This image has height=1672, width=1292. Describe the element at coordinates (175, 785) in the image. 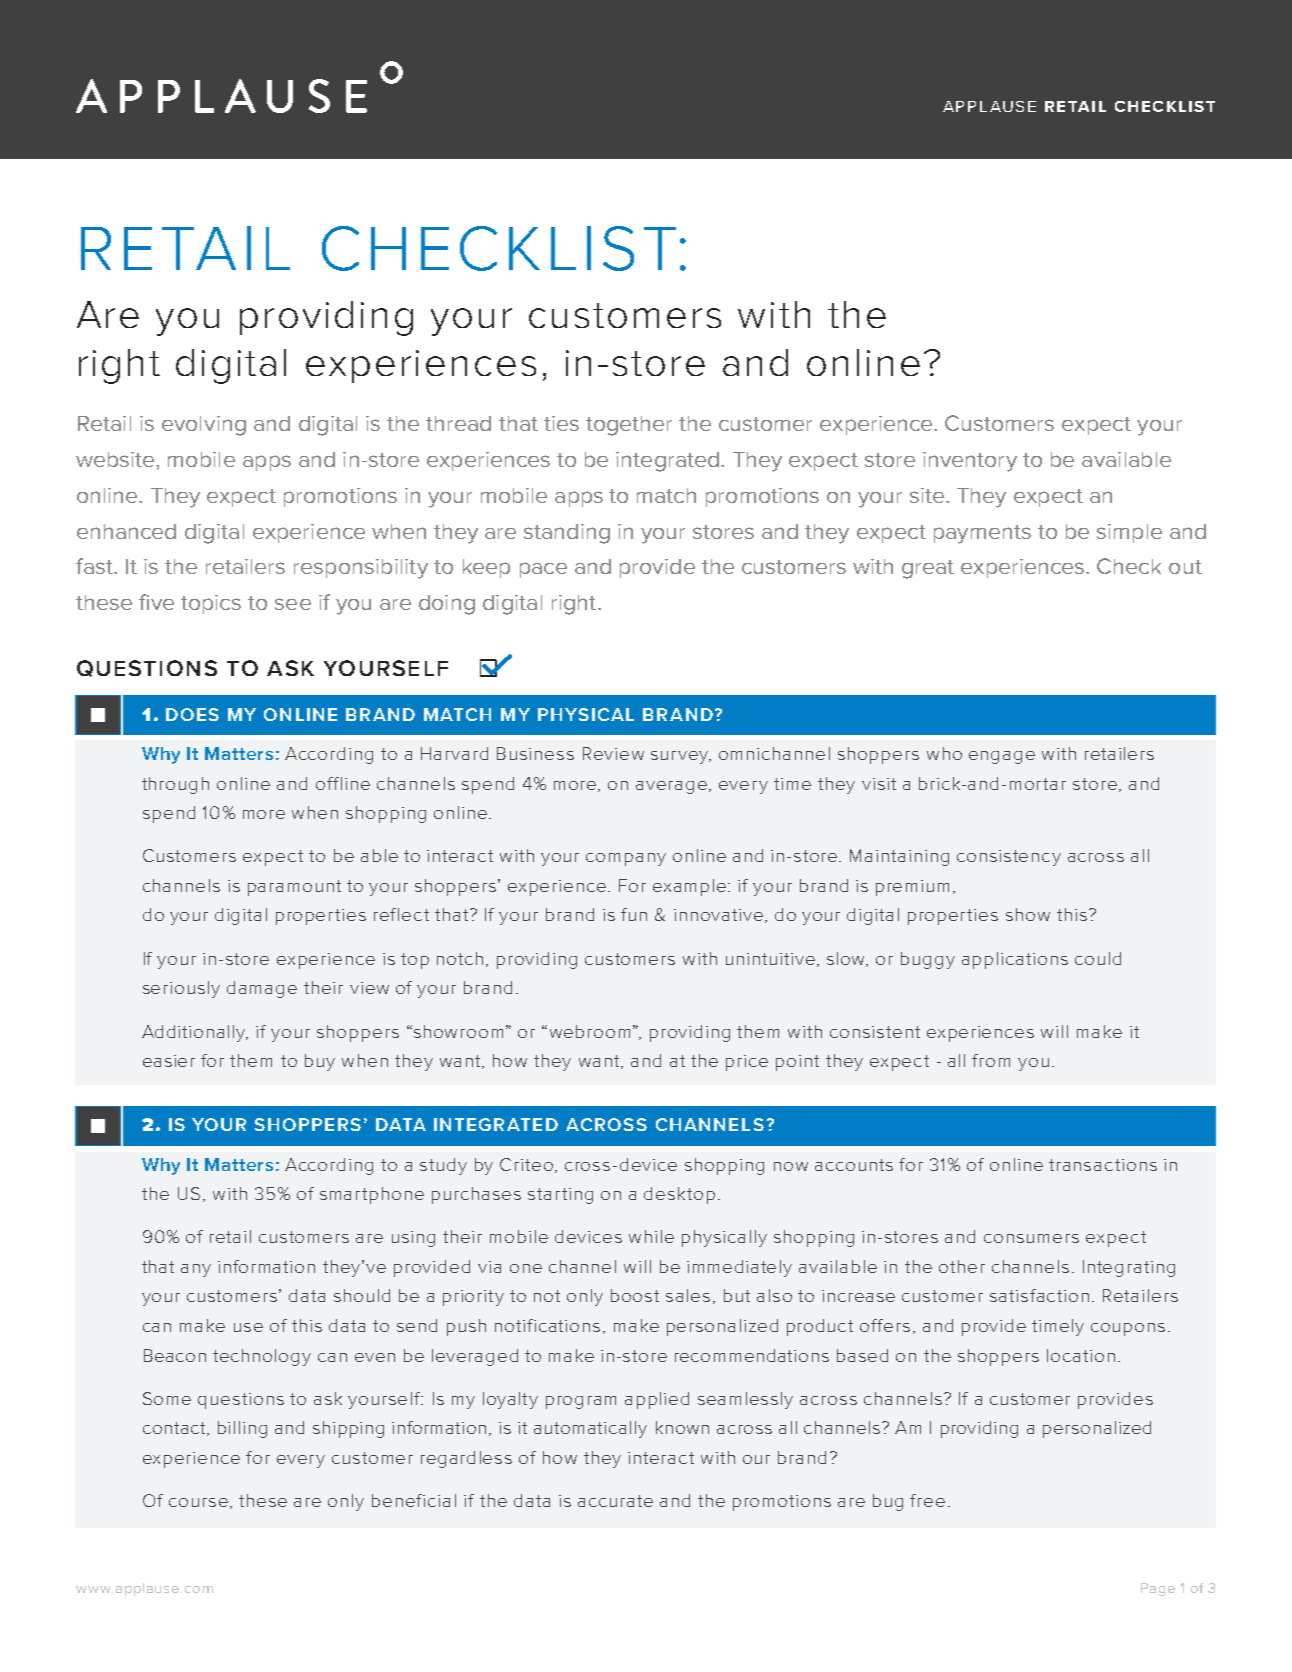

I see `through` at that location.
